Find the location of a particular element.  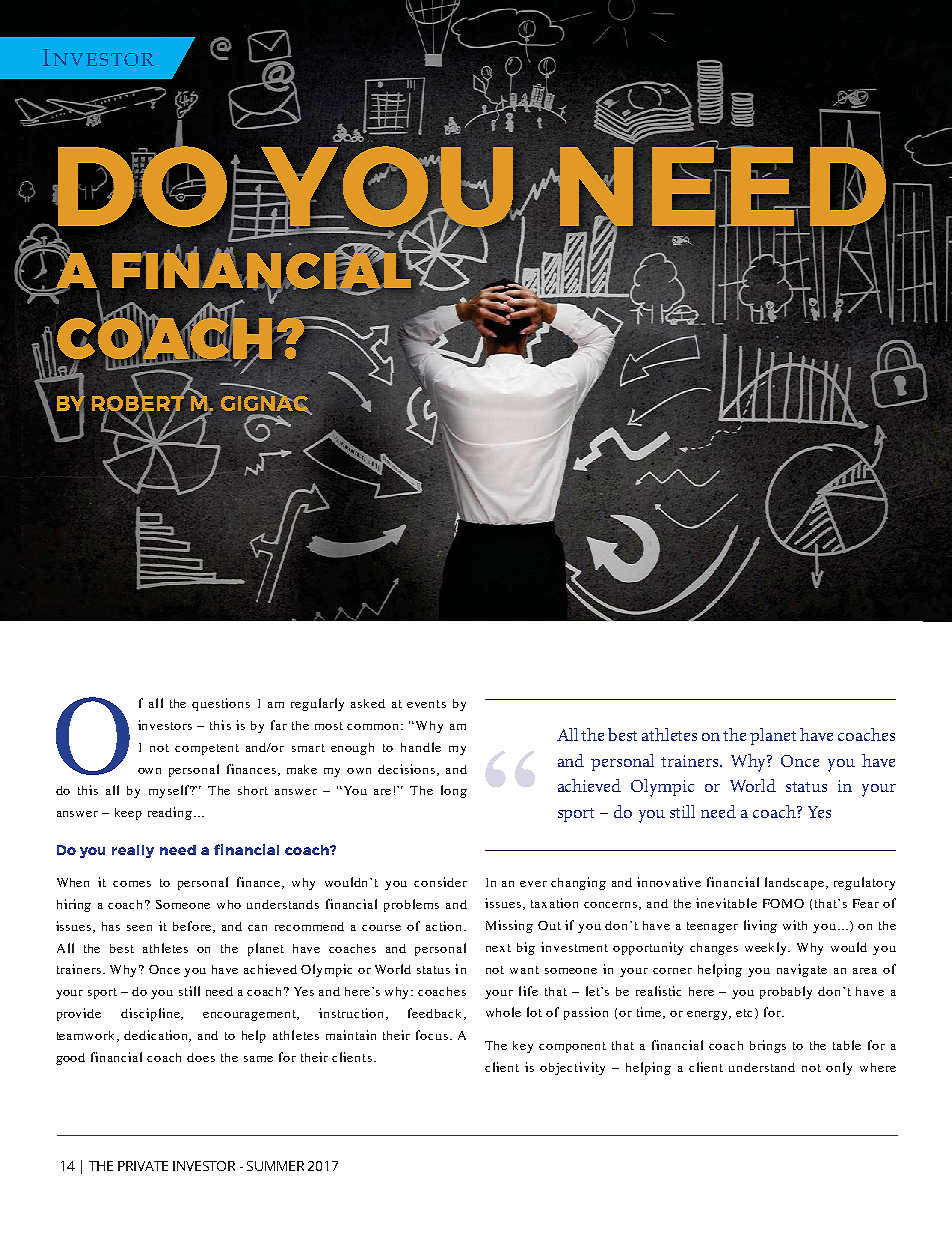

ROBERT is located at coordinates (138, 403).
